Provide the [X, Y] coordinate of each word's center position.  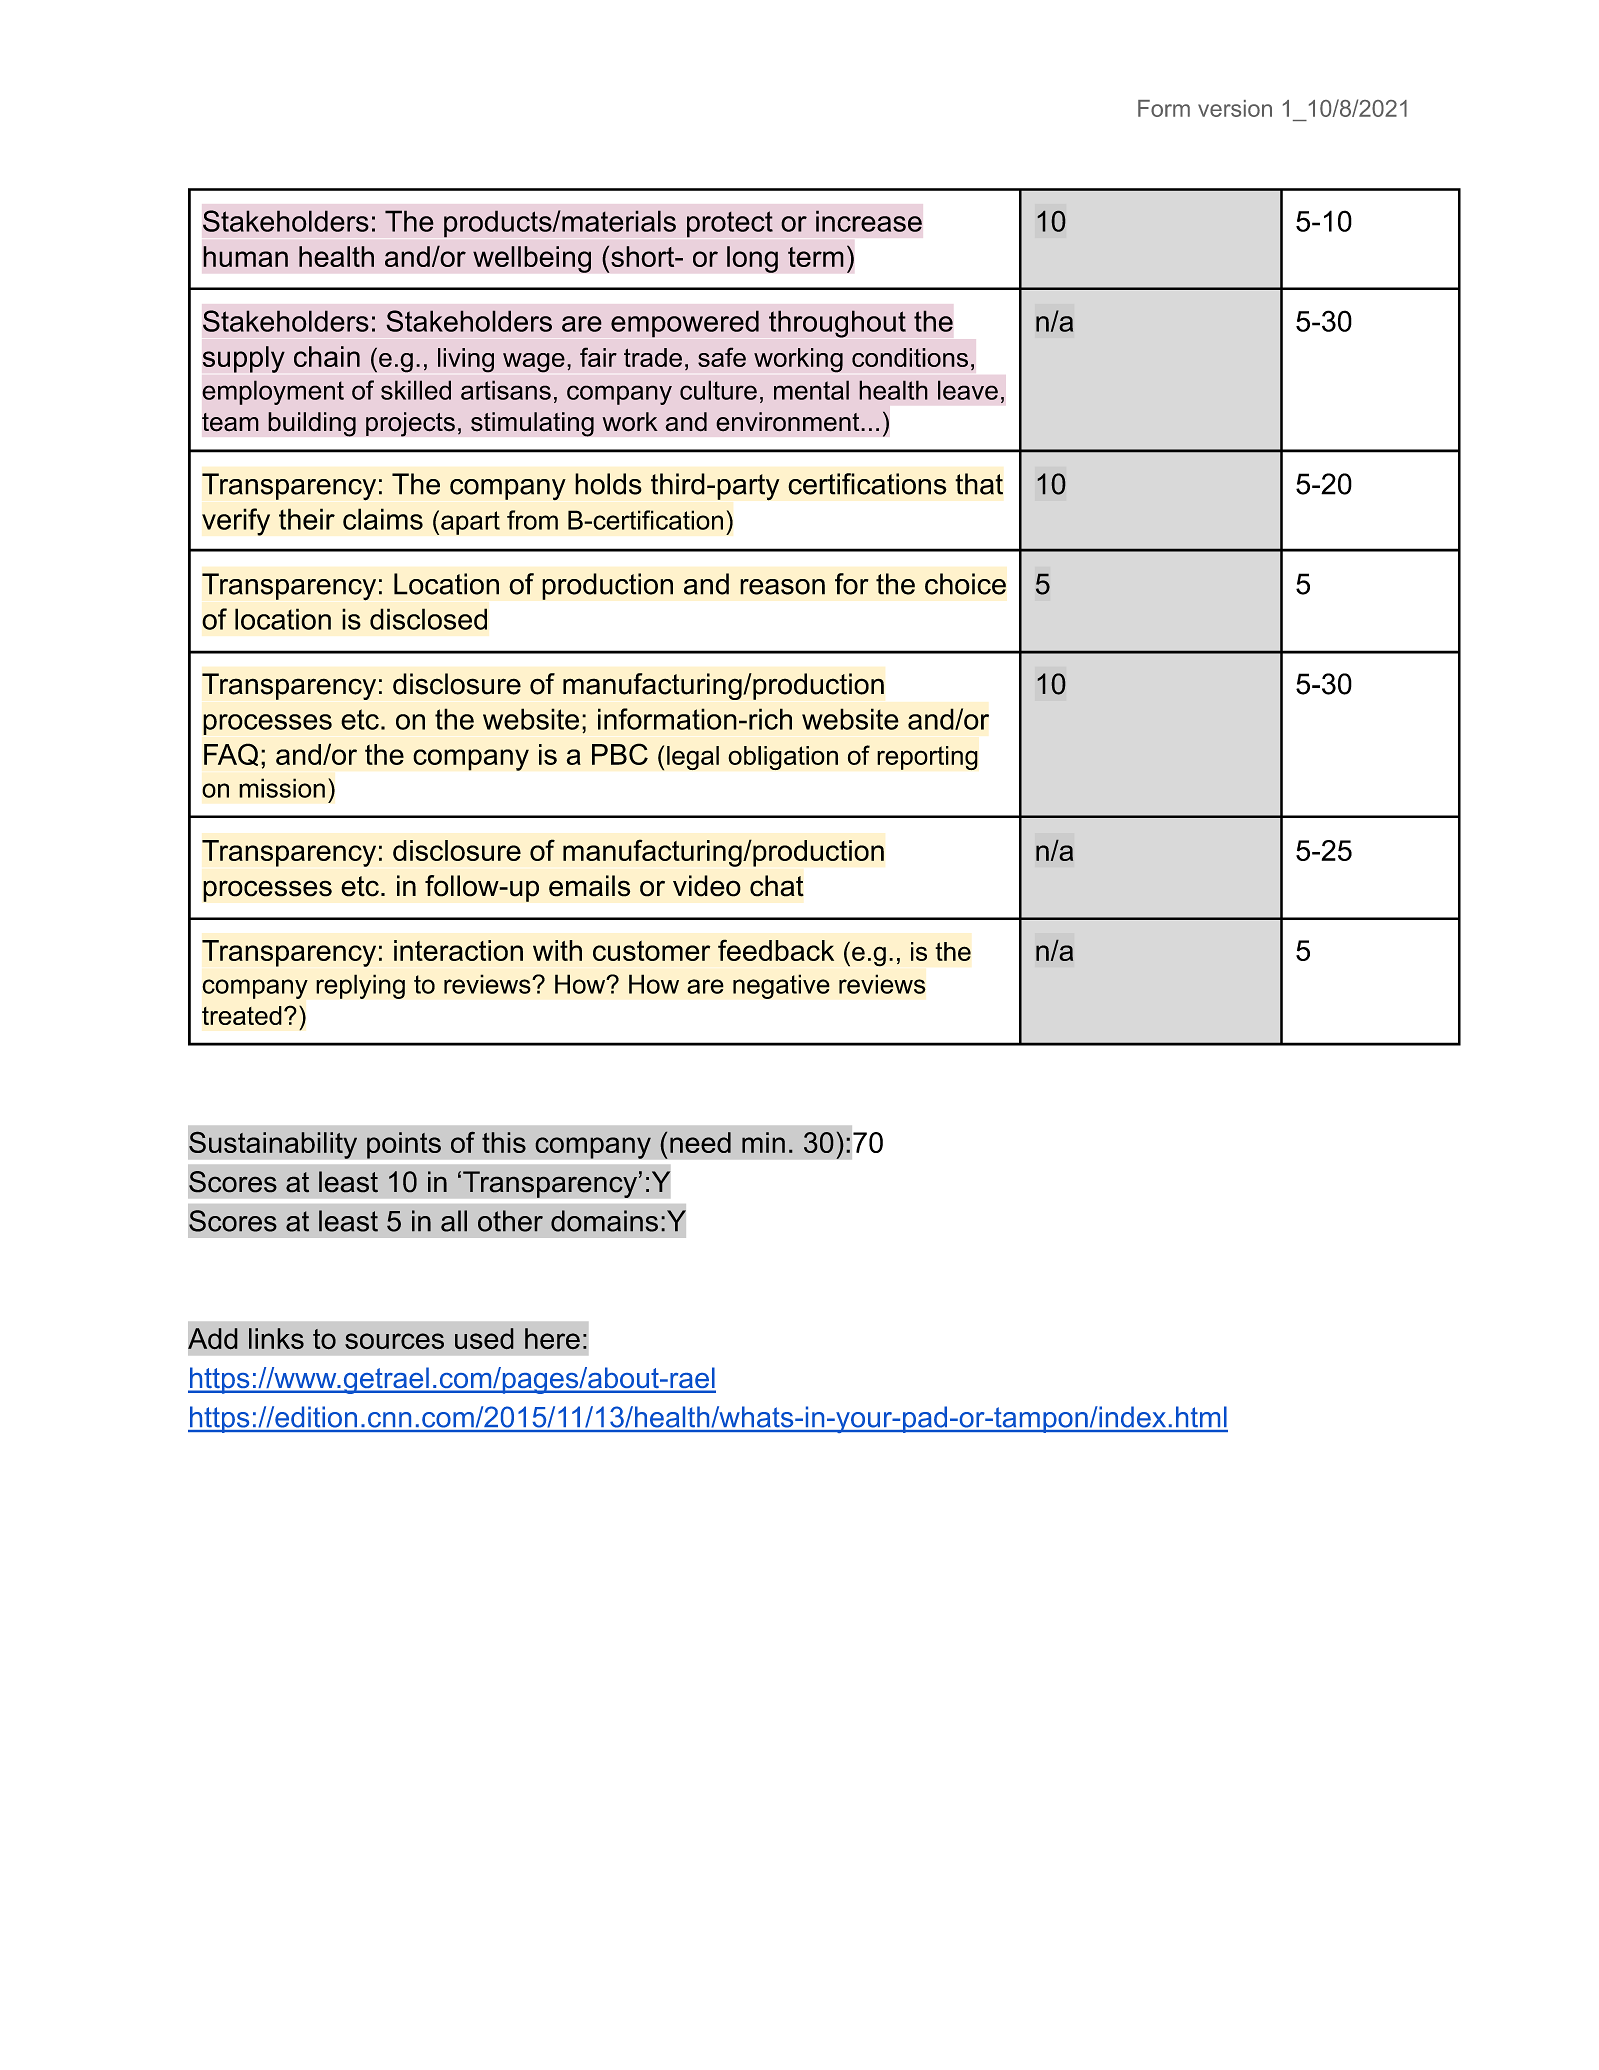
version [1235, 108]
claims [383, 519]
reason [782, 587]
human [245, 256]
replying [360, 986]
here [552, 1339]
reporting [927, 758]
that [979, 484]
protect [730, 224]
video [707, 886]
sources [394, 1341]
